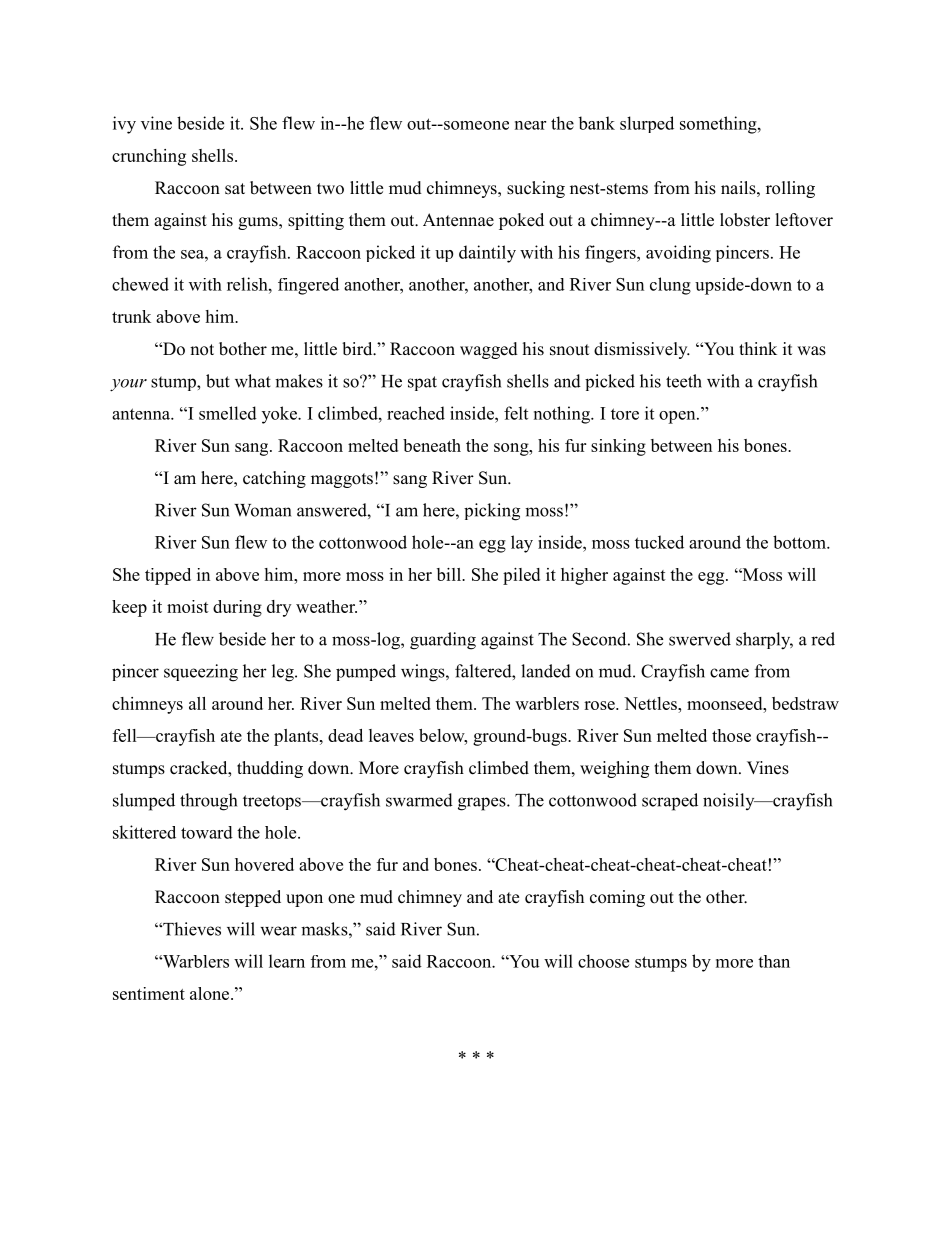  What do you see at coordinates (211, 993) in the screenshot?
I see `alone` at bounding box center [211, 993].
